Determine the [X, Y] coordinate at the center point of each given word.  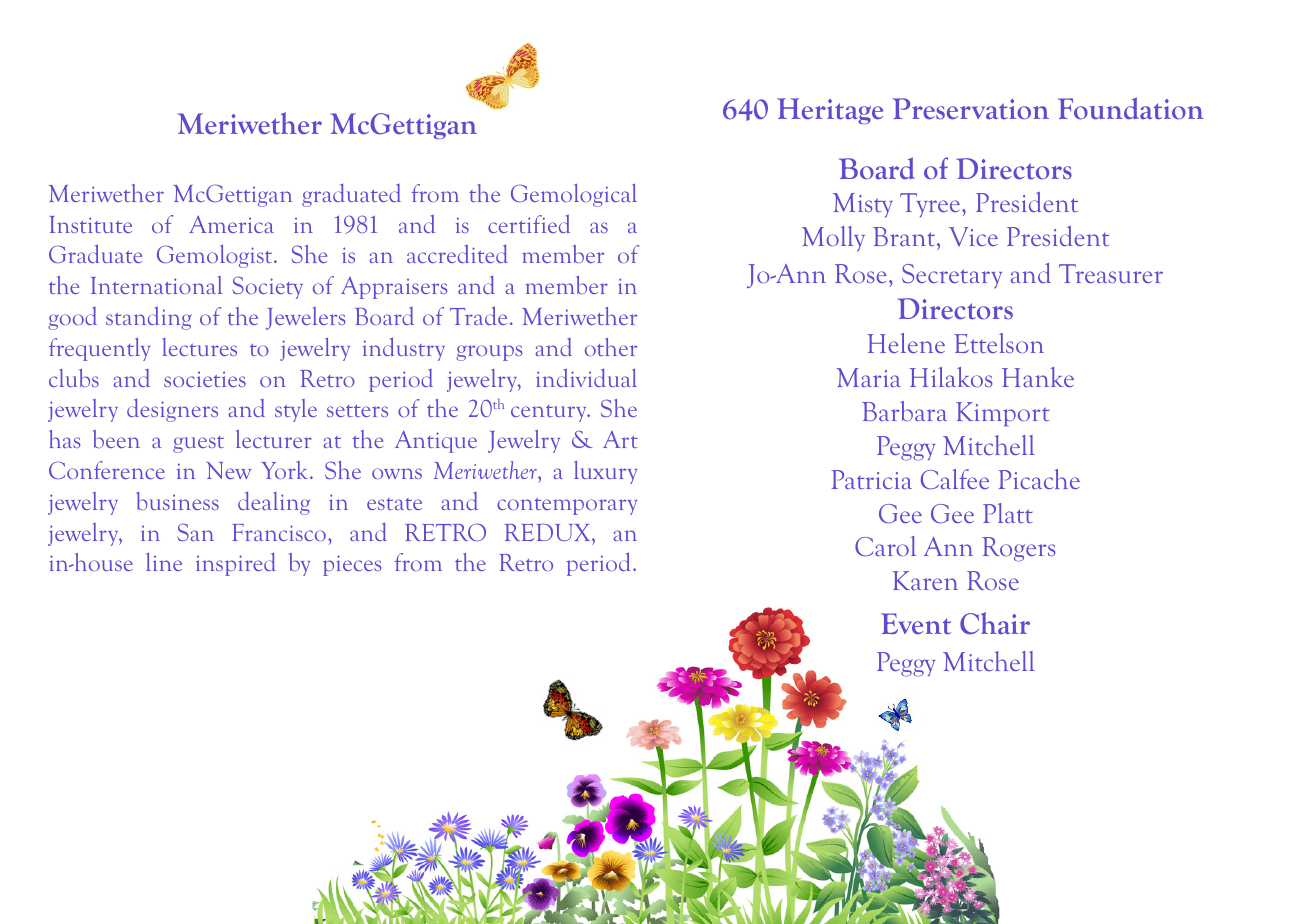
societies [205, 379]
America [231, 224]
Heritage [830, 111]
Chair [995, 623]
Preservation [970, 109]
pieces [352, 565]
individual [586, 377]
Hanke [1038, 377]
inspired [236, 564]
